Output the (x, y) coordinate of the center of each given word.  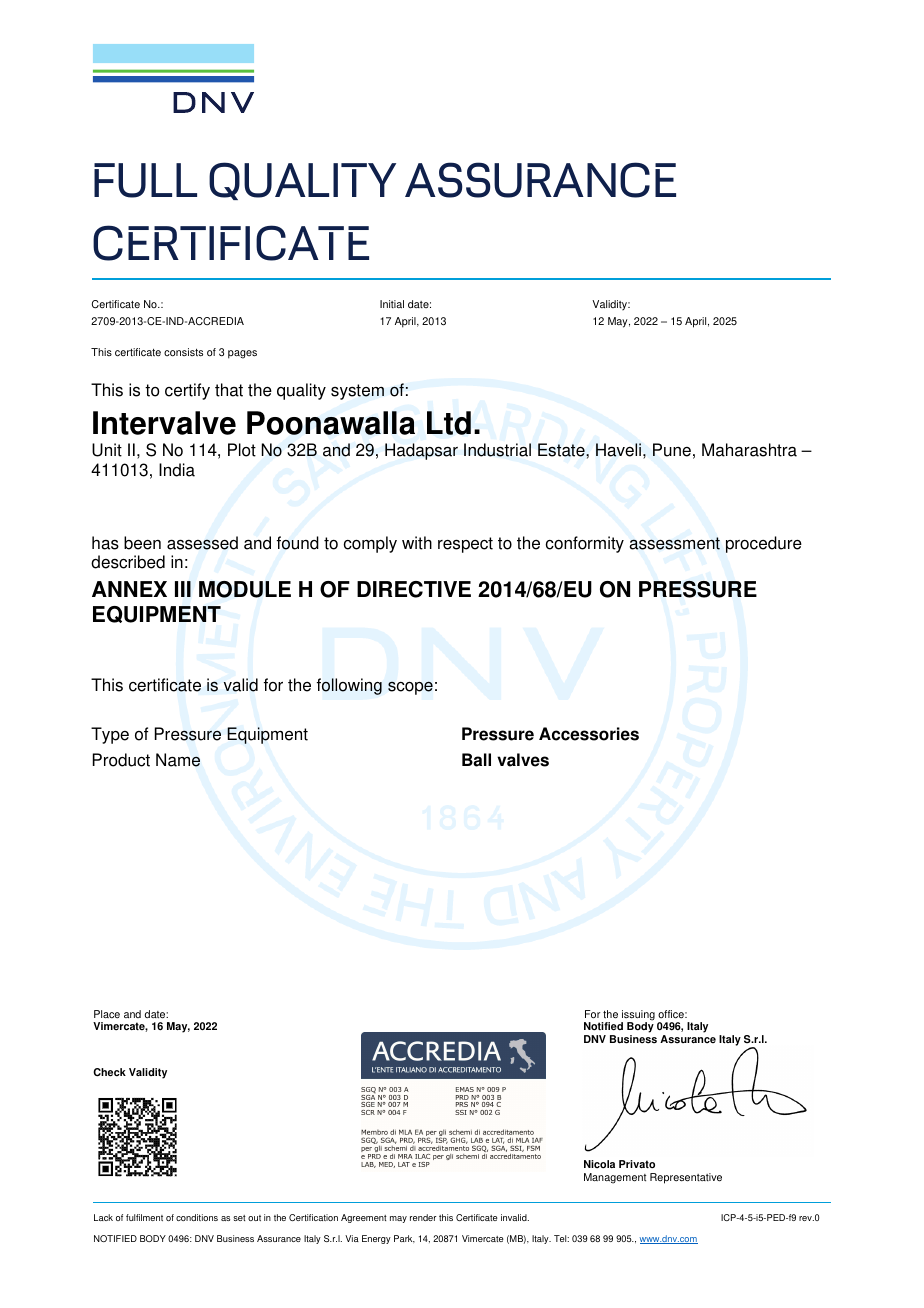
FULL (145, 180)
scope (410, 688)
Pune (672, 450)
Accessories (589, 734)
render (423, 1217)
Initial (392, 304)
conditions (197, 1217)
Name (178, 760)
